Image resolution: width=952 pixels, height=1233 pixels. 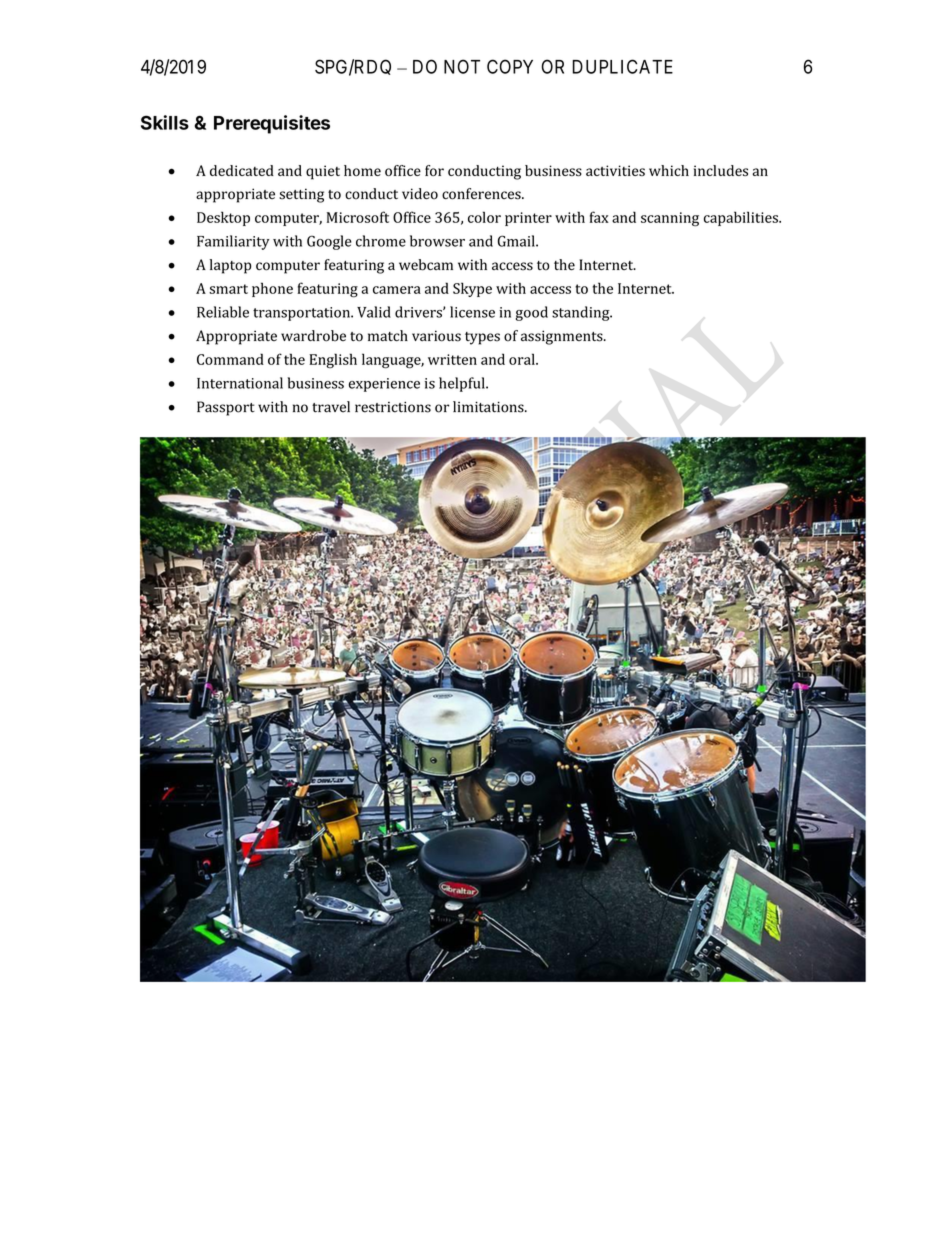 What do you see at coordinates (489, 407) in the page?
I see `limitations` at bounding box center [489, 407].
